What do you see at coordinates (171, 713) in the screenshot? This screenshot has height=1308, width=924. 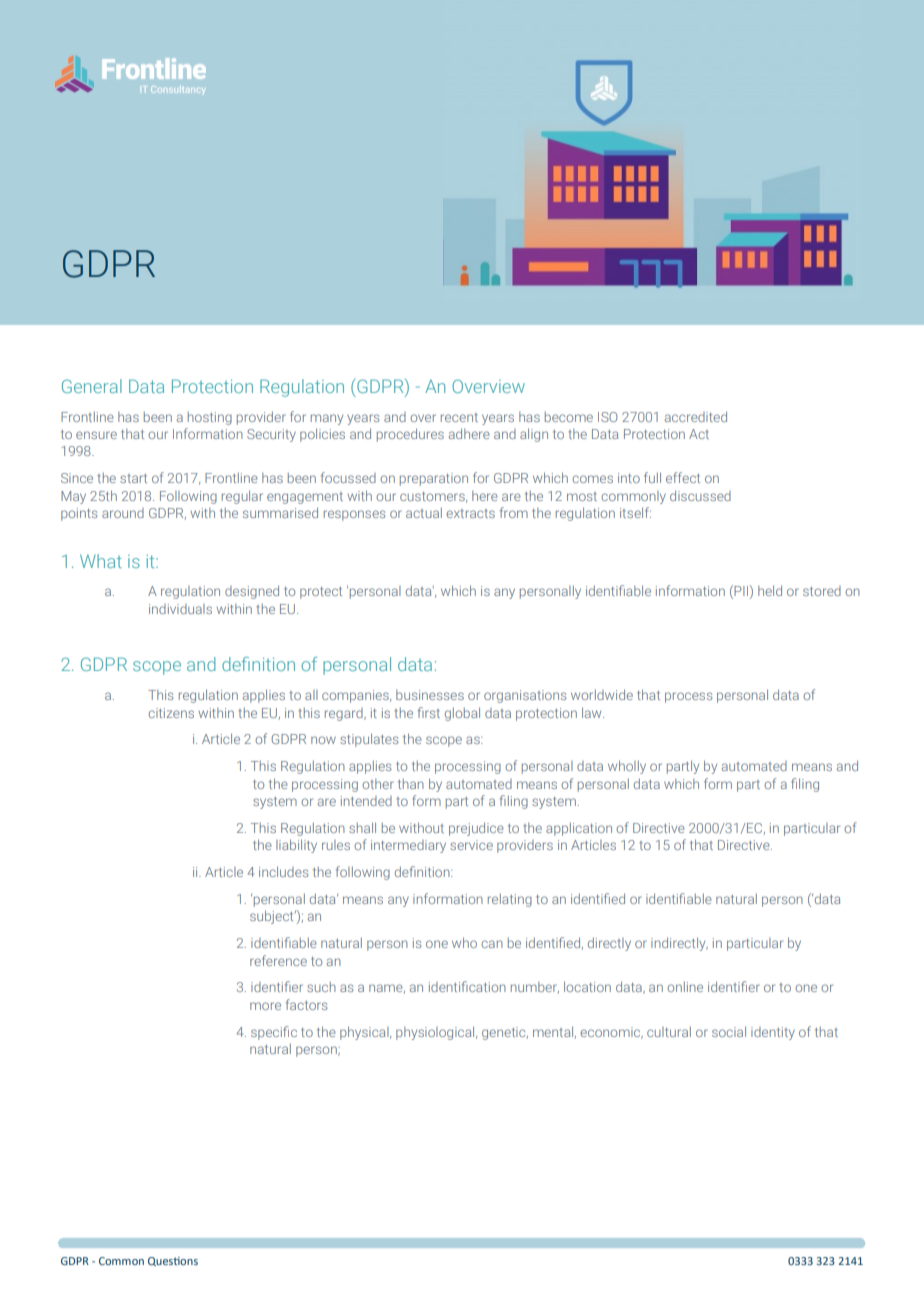 I see `citizens` at bounding box center [171, 713].
